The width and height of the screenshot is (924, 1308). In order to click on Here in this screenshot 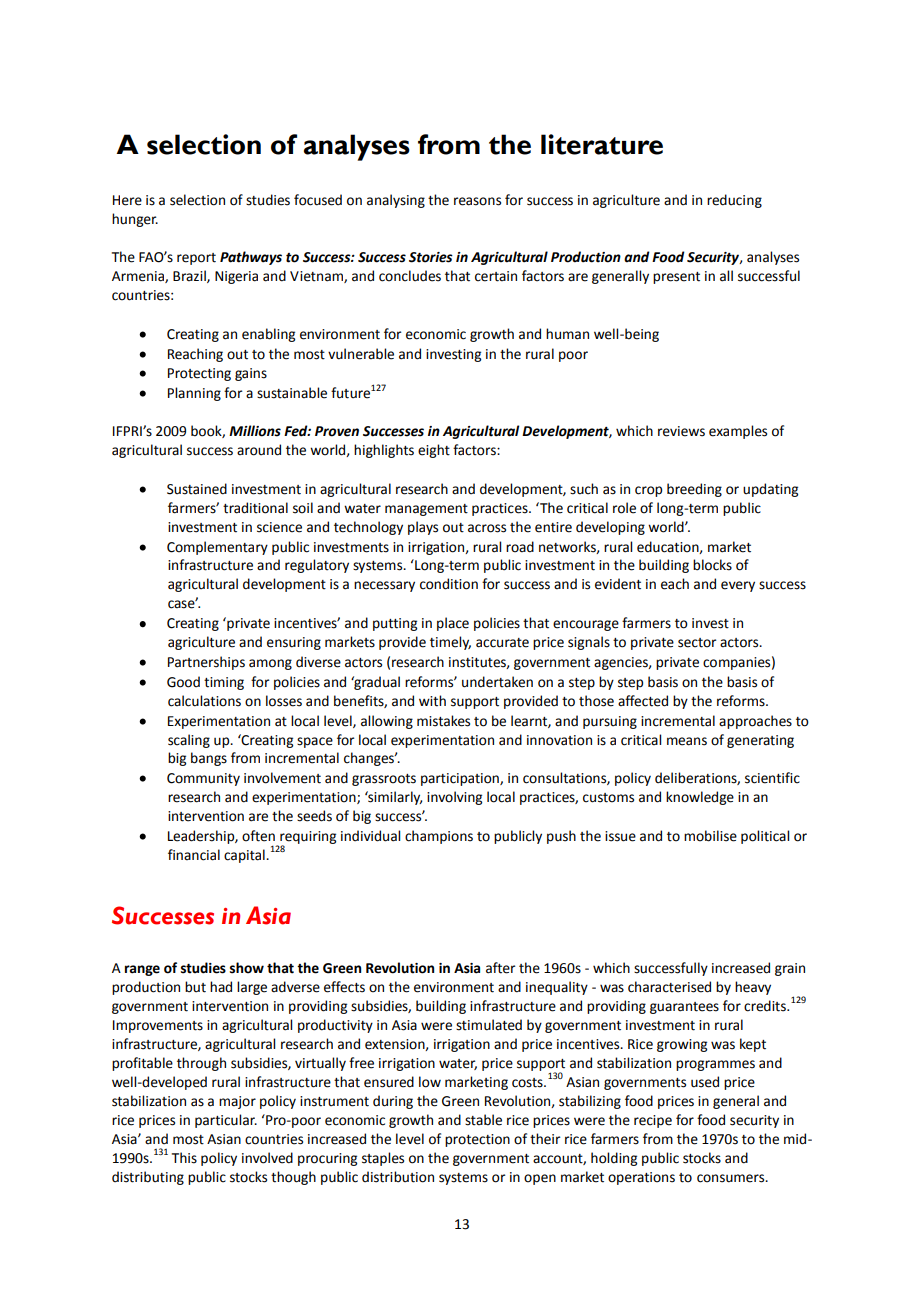, I will do `click(127, 200)`.
